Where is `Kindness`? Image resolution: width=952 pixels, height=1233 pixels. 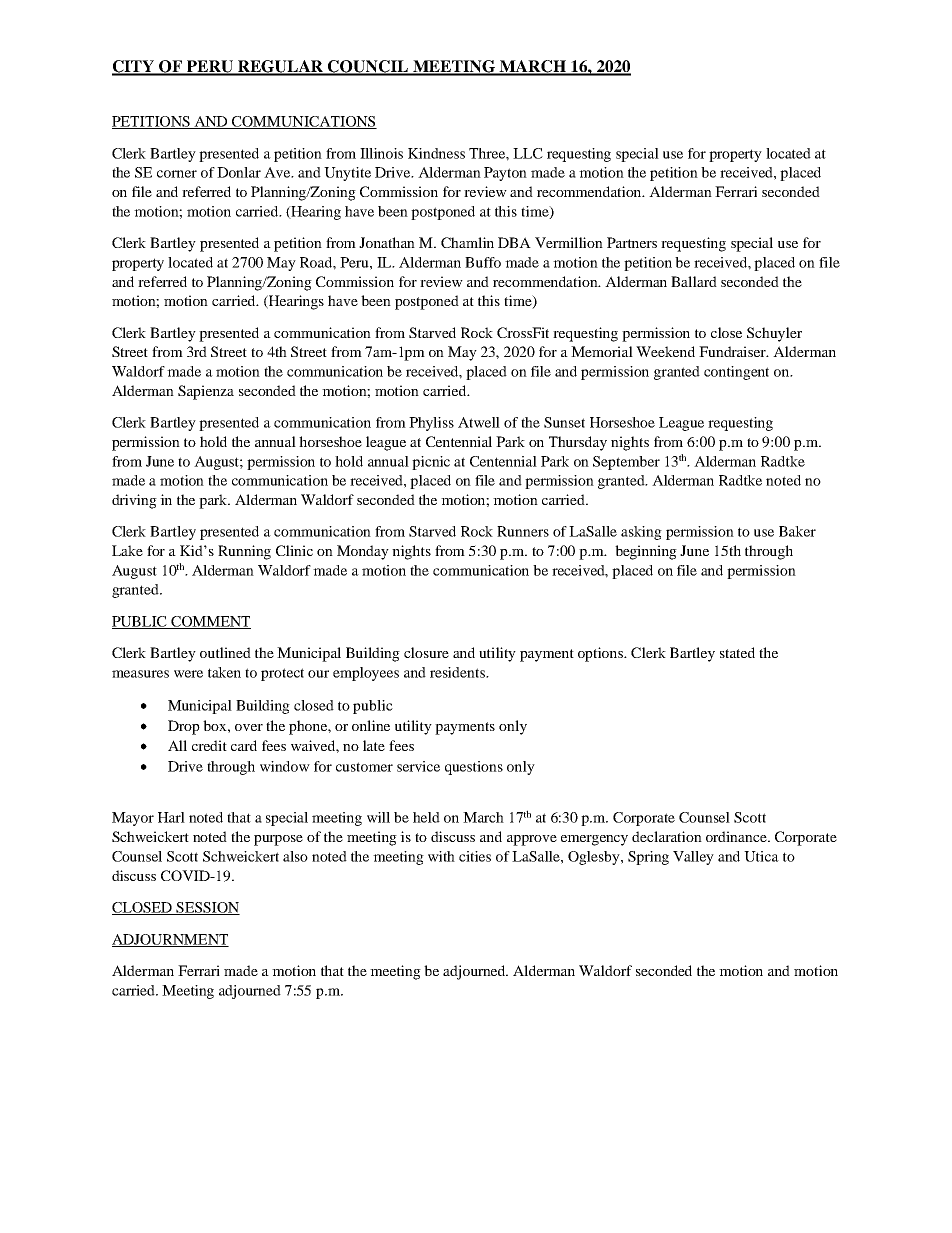
Kindness is located at coordinates (436, 153).
